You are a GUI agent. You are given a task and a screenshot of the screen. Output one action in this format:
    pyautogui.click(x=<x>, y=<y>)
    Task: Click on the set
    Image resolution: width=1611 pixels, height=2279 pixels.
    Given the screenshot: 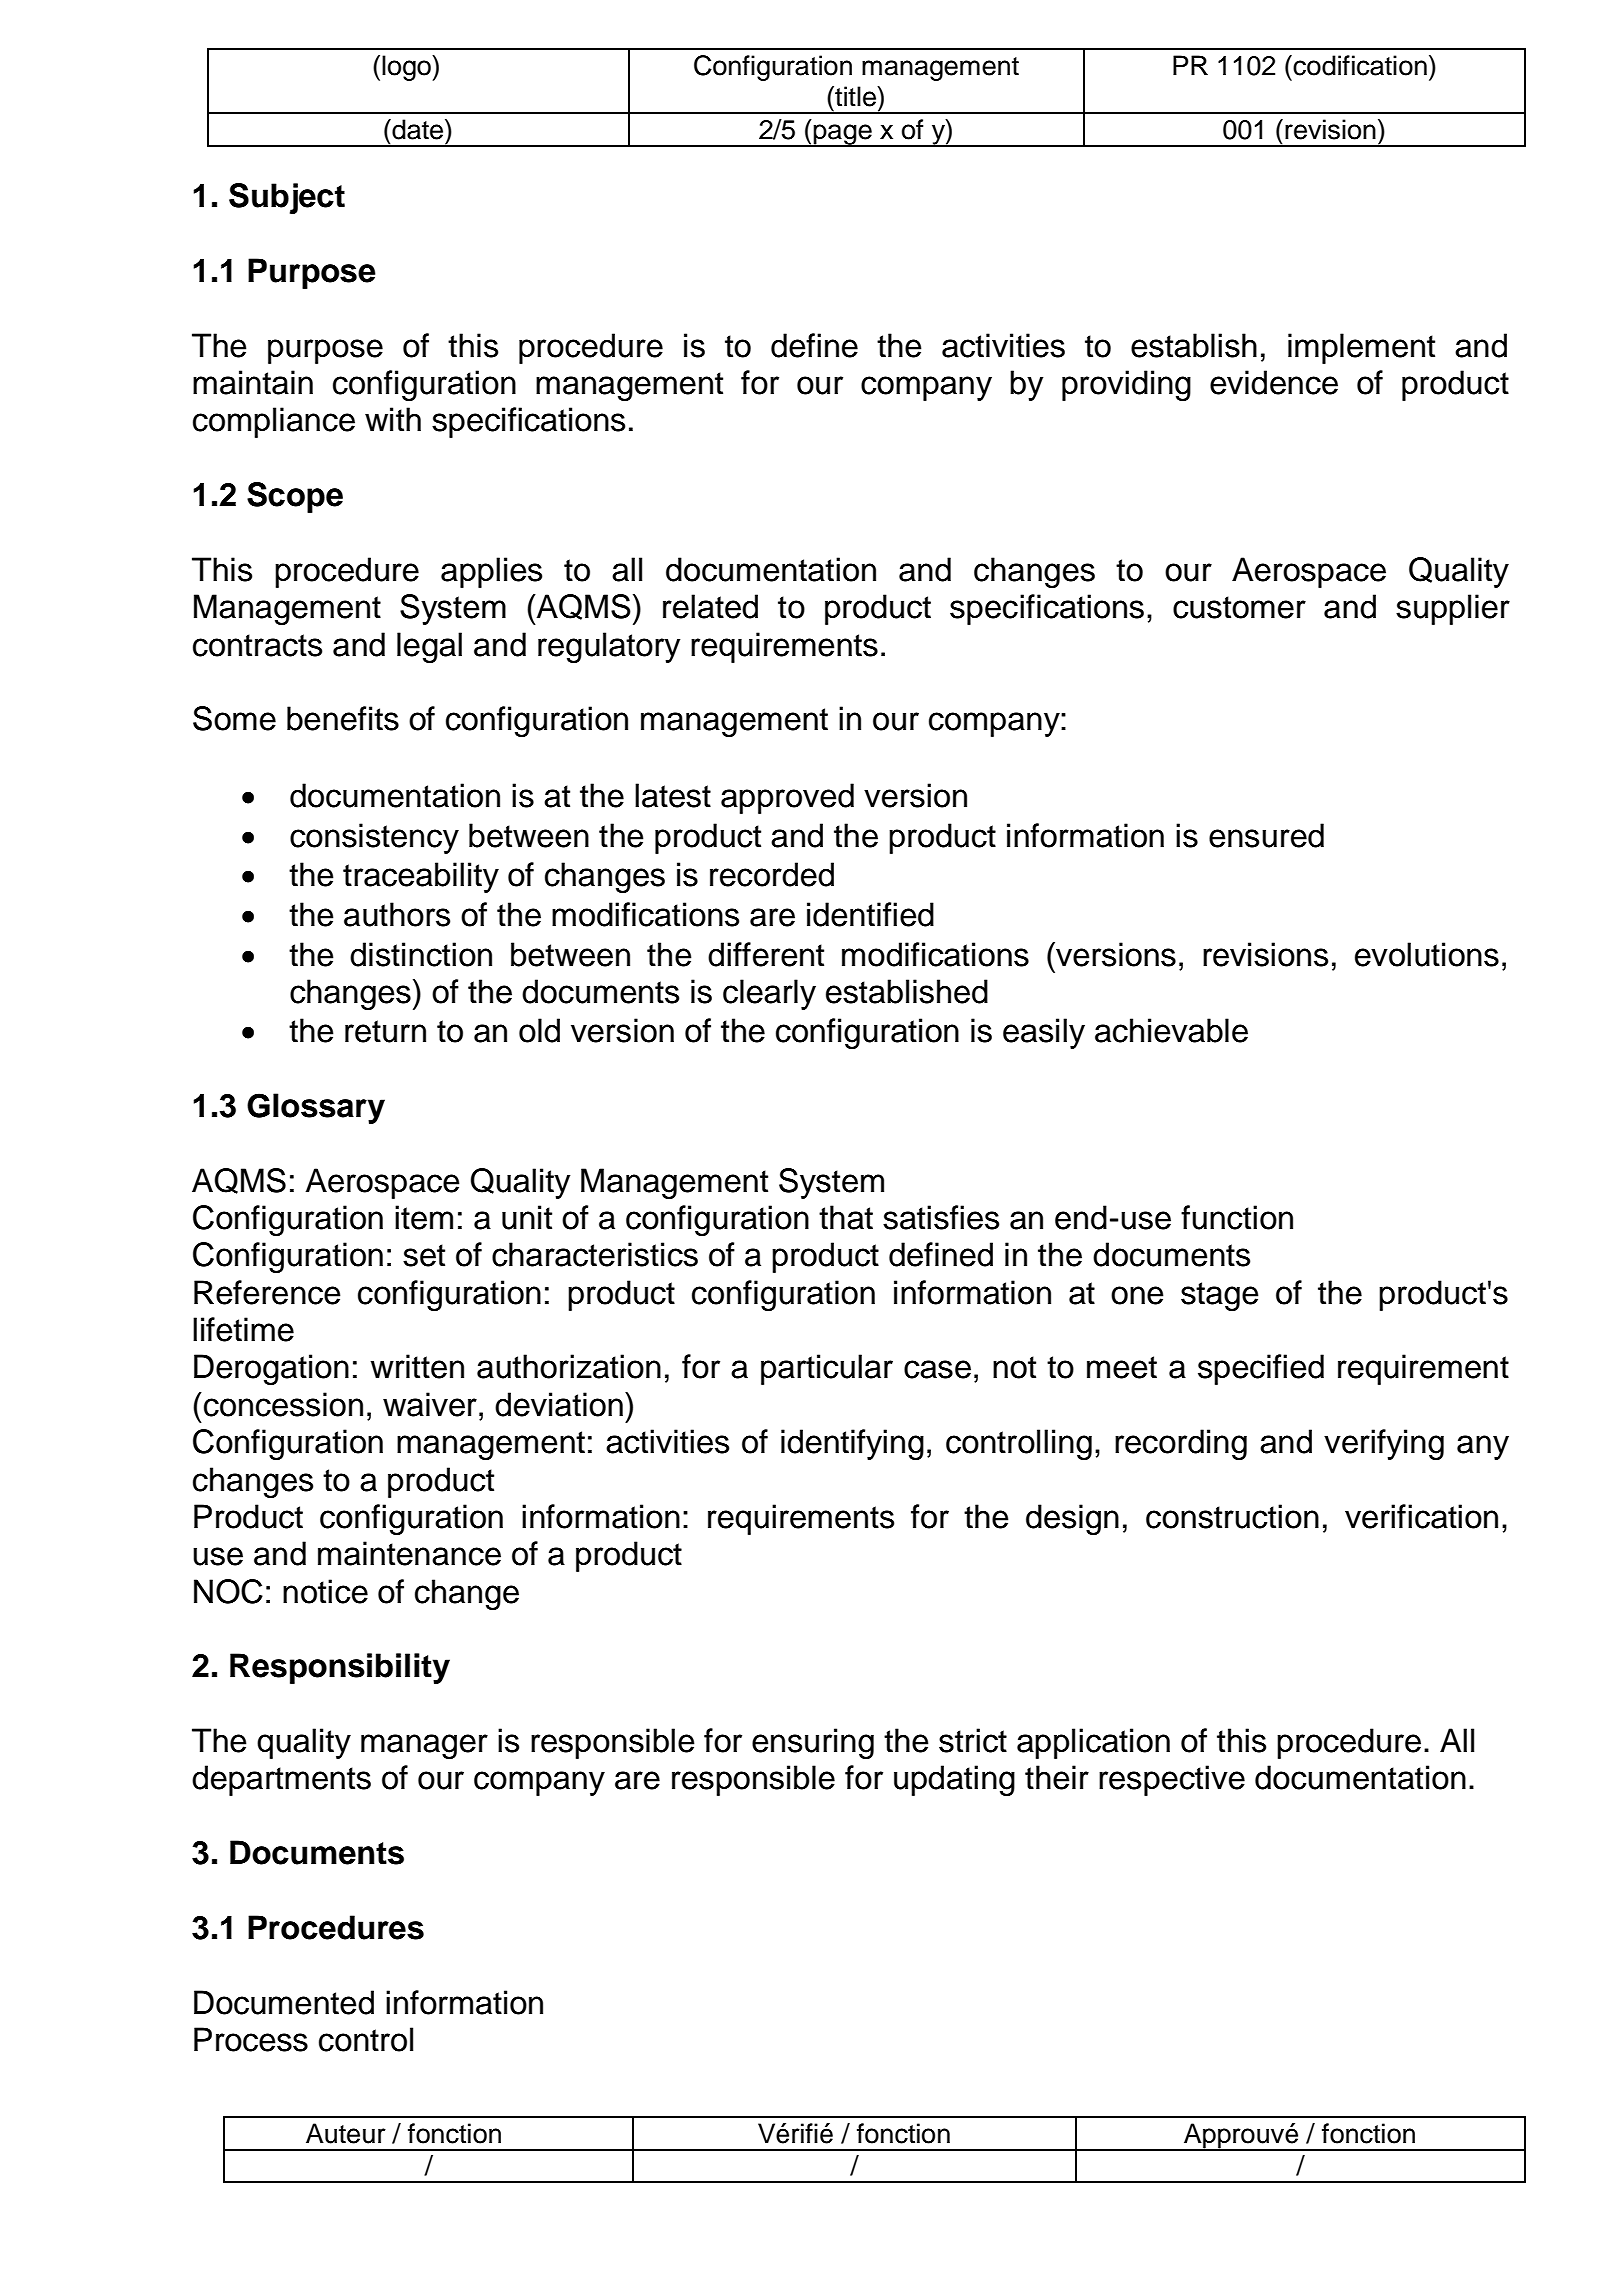 What is the action you would take?
    pyautogui.click(x=424, y=1255)
